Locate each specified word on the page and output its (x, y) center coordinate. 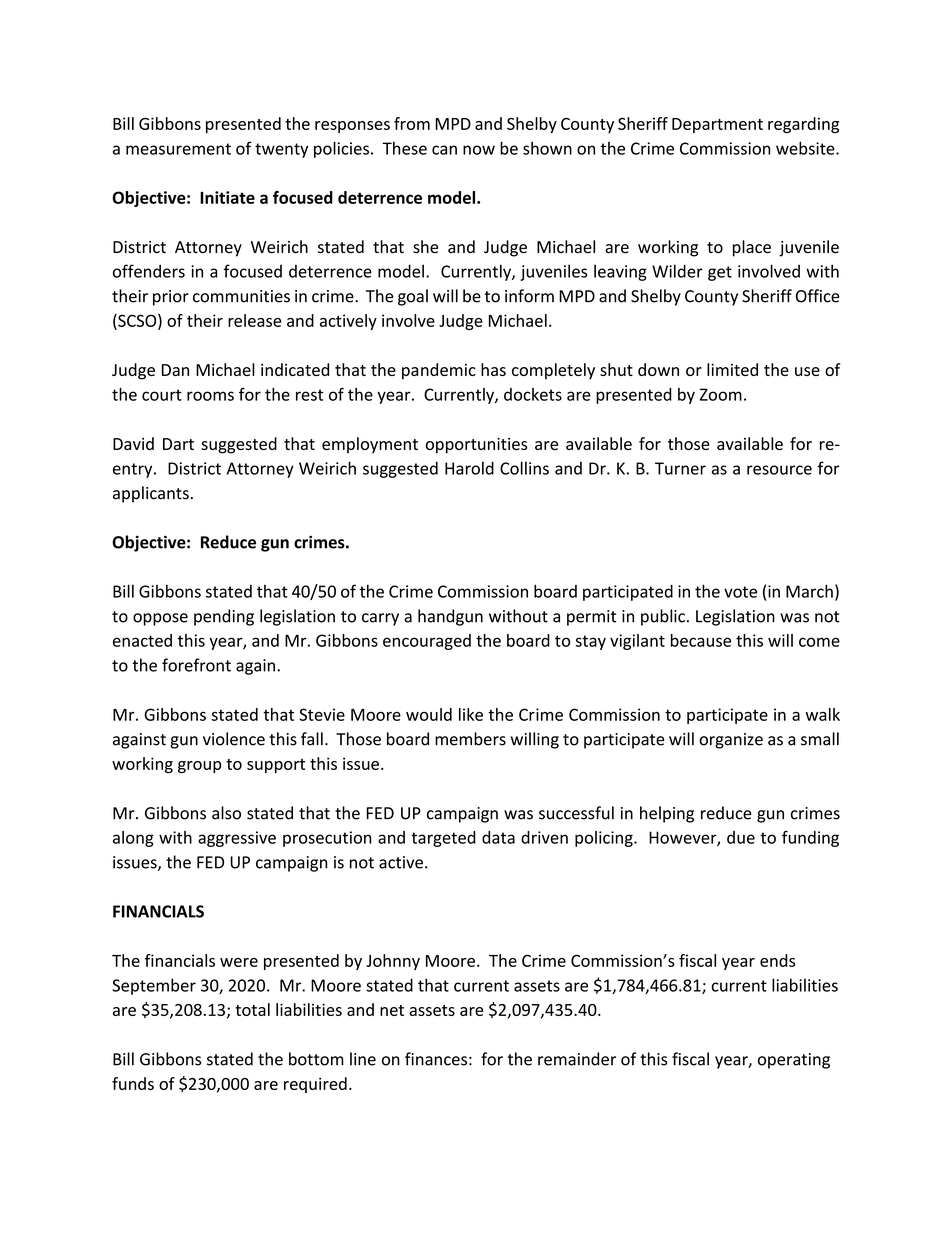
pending (224, 617)
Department (717, 125)
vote (740, 592)
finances (436, 1059)
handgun (450, 617)
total (252, 1009)
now (479, 150)
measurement (178, 149)
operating (794, 1061)
